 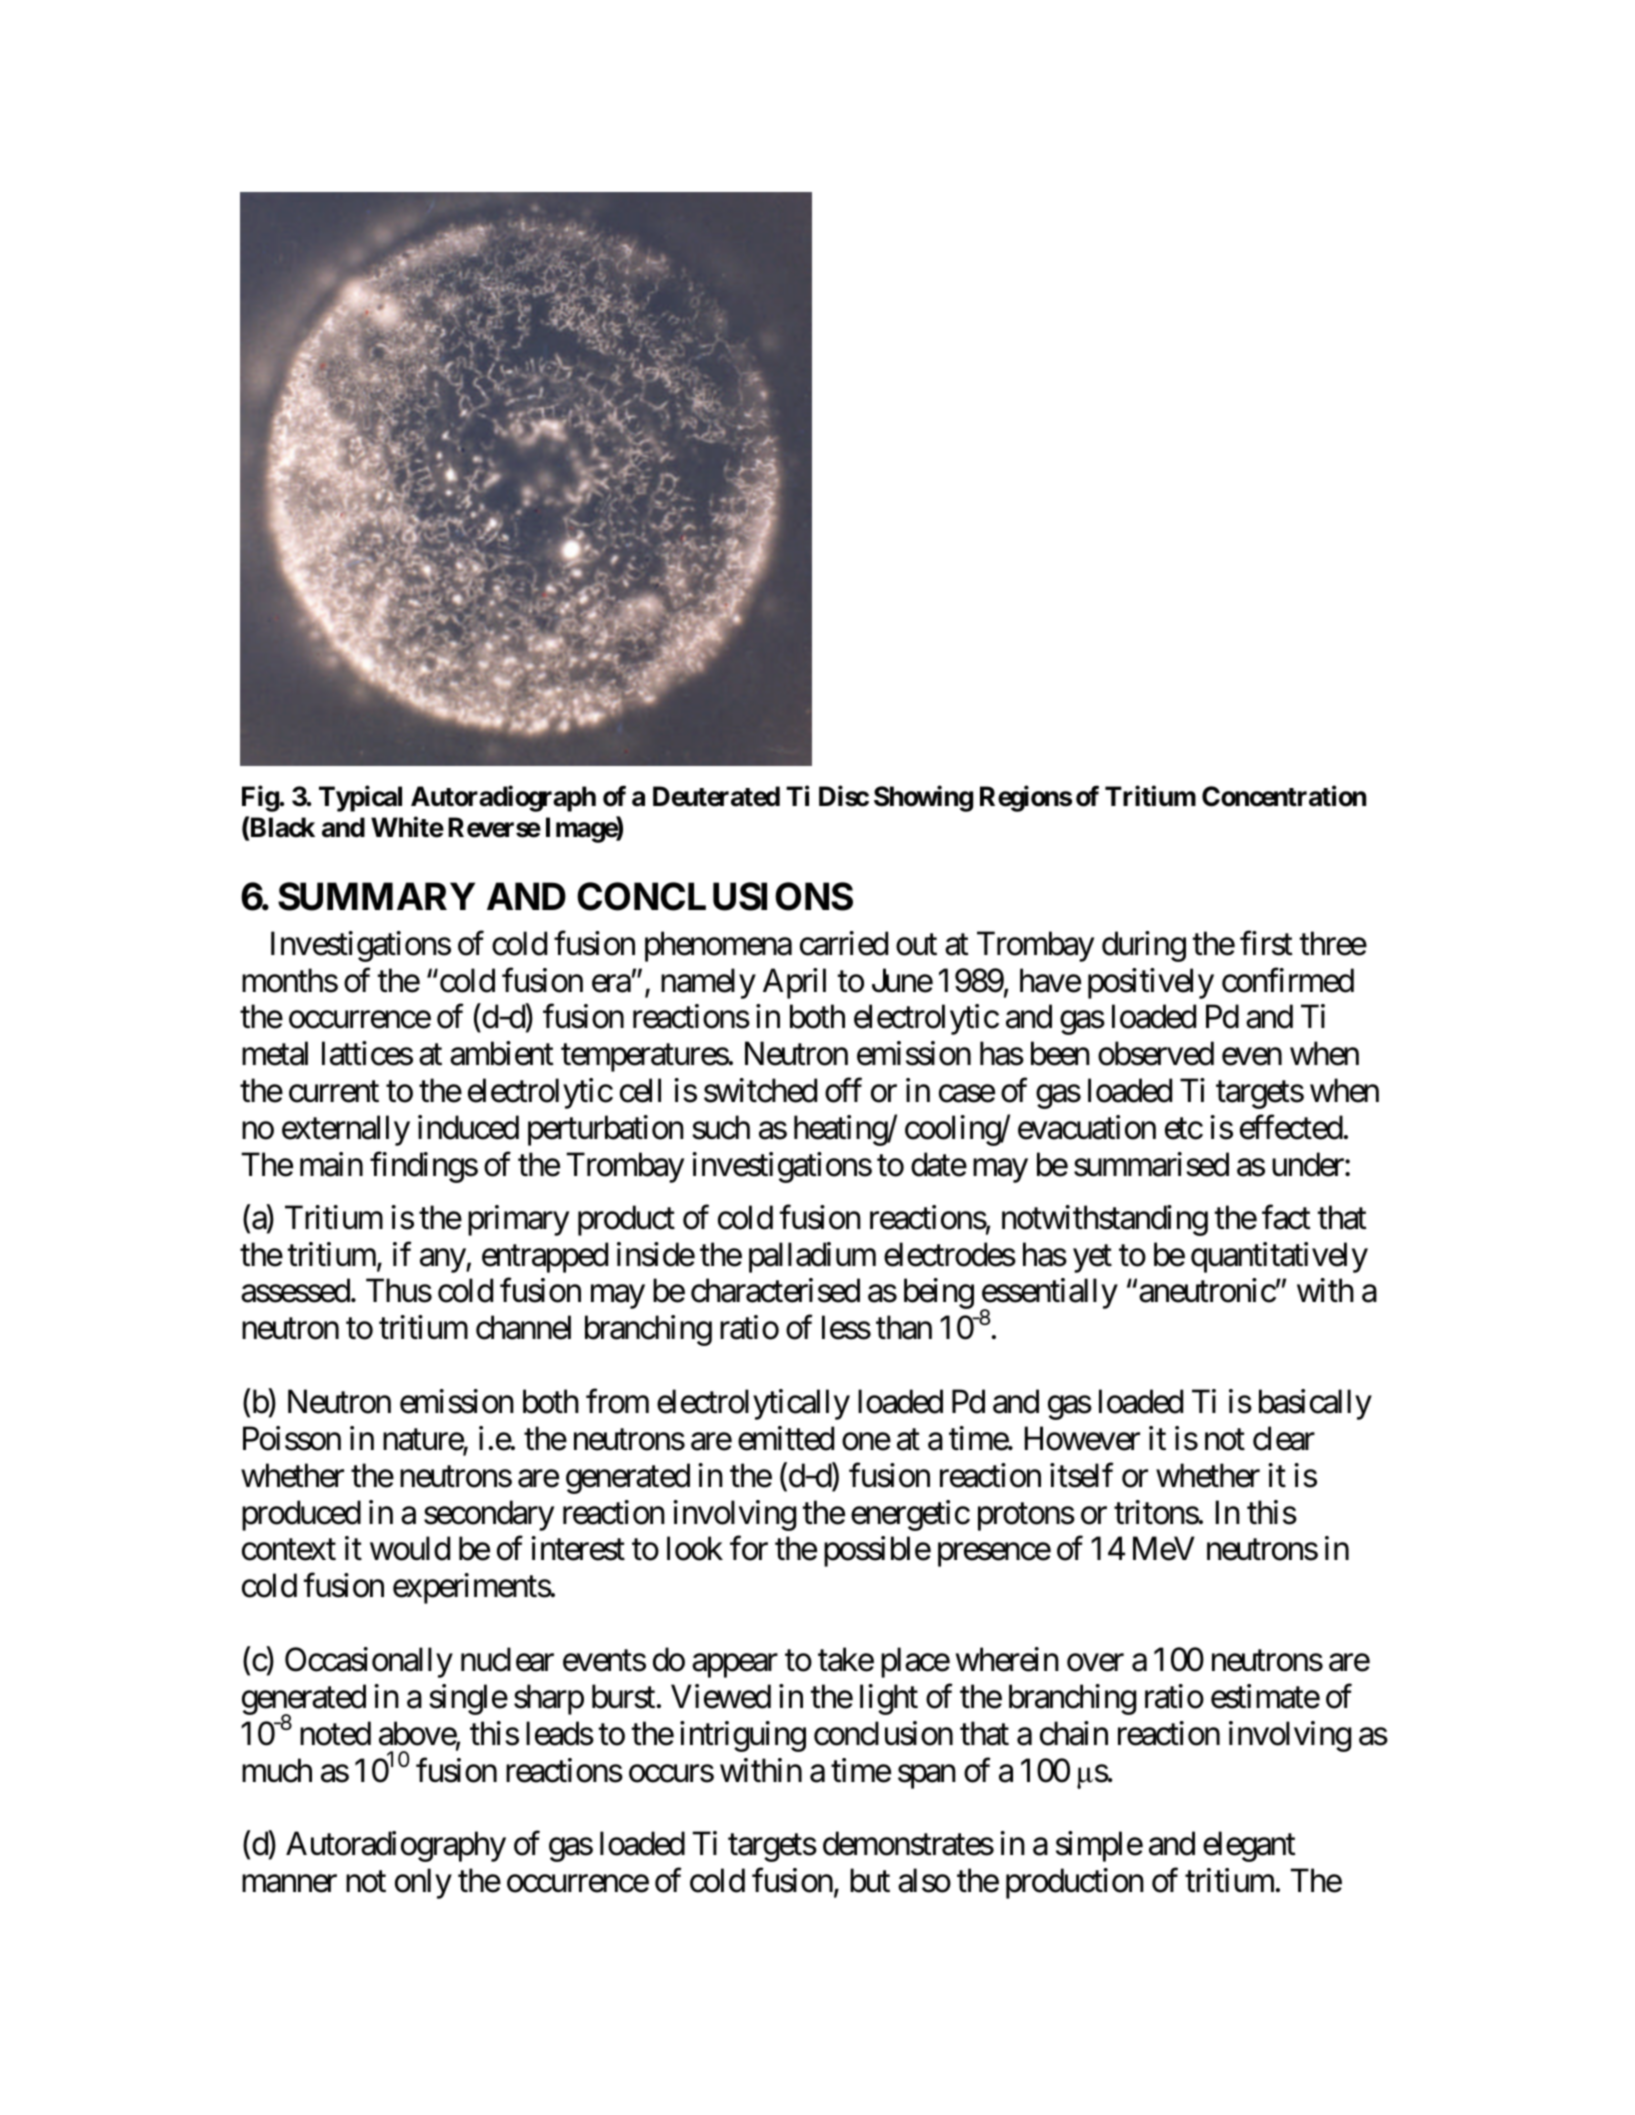 I want to click on elegant, so click(x=1249, y=1846).
